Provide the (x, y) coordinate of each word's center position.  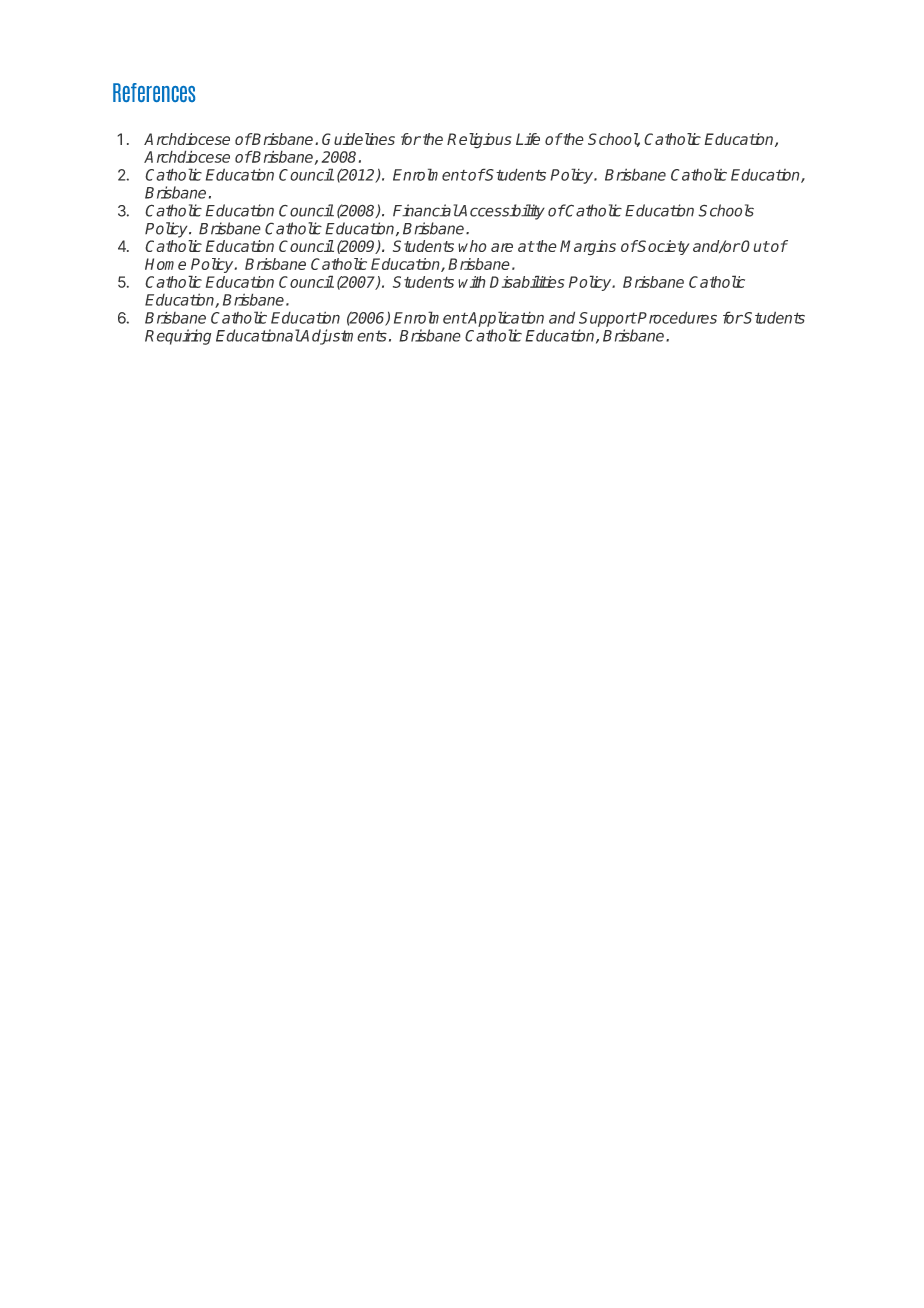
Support (608, 319)
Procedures (676, 317)
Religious (479, 141)
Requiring (178, 337)
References (154, 92)
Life (528, 139)
